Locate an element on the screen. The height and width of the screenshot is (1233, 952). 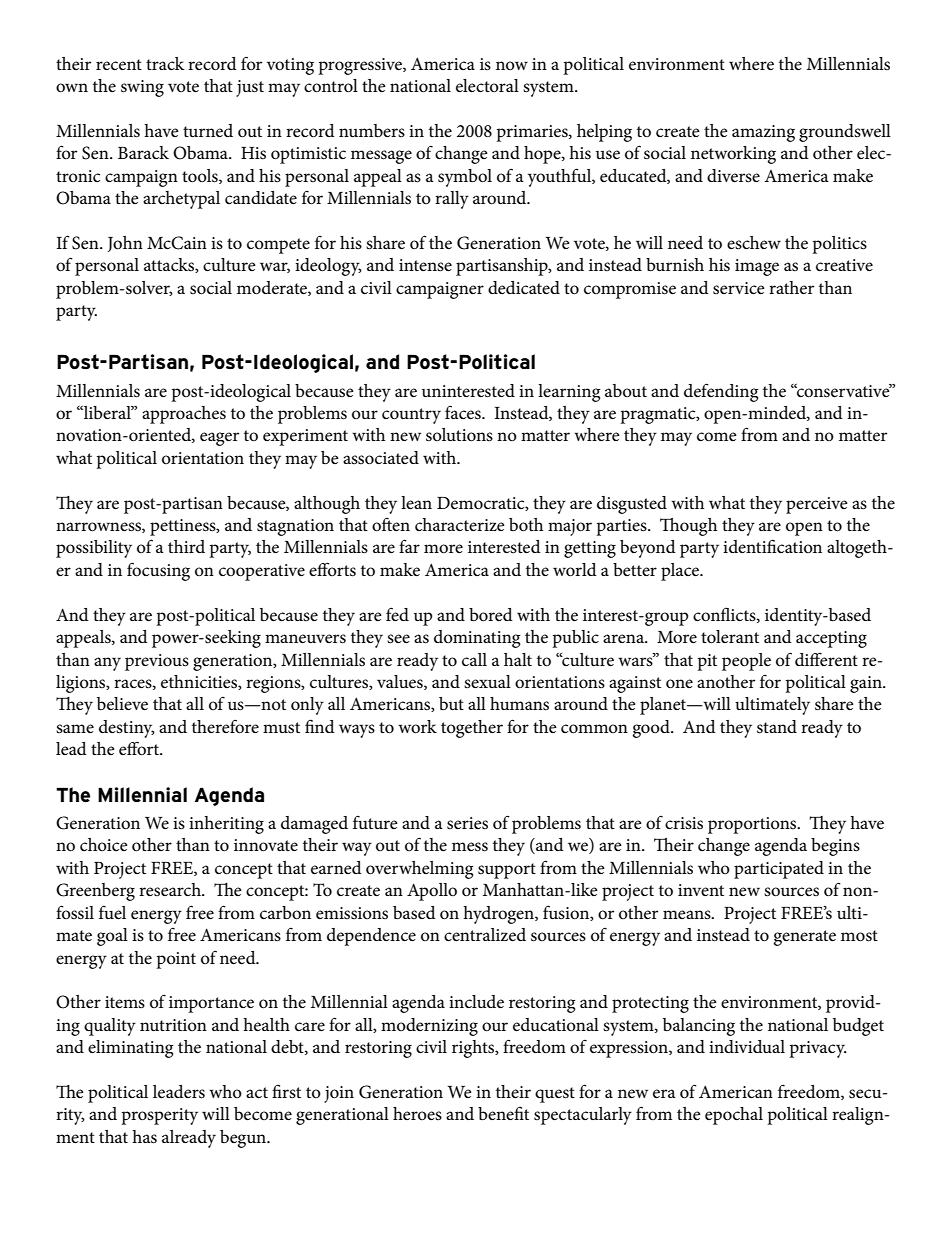
stand is located at coordinates (777, 727).
